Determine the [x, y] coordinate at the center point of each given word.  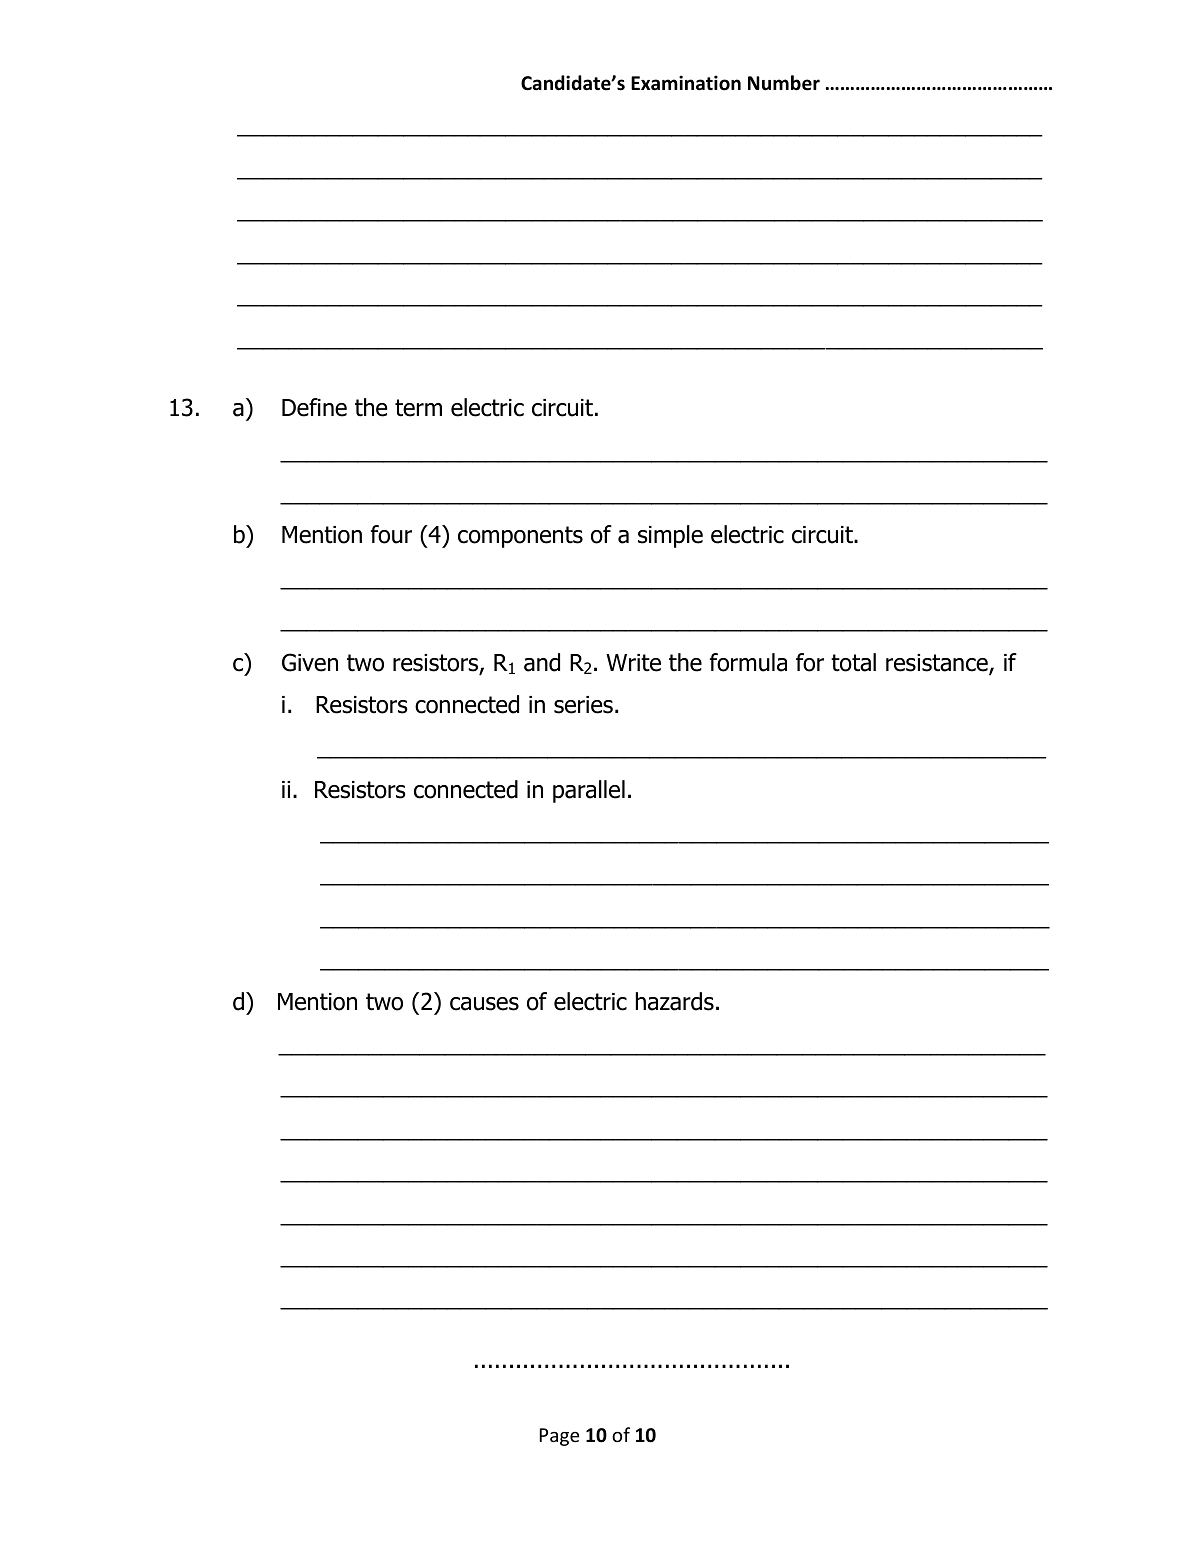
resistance [938, 664]
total [853, 662]
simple [670, 536]
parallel [589, 791]
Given [310, 662]
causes [484, 1004]
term [418, 408]
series [583, 705]
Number [784, 83]
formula [748, 662]
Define [314, 407]
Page [559, 1437]
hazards [675, 1001]
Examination [686, 83]
